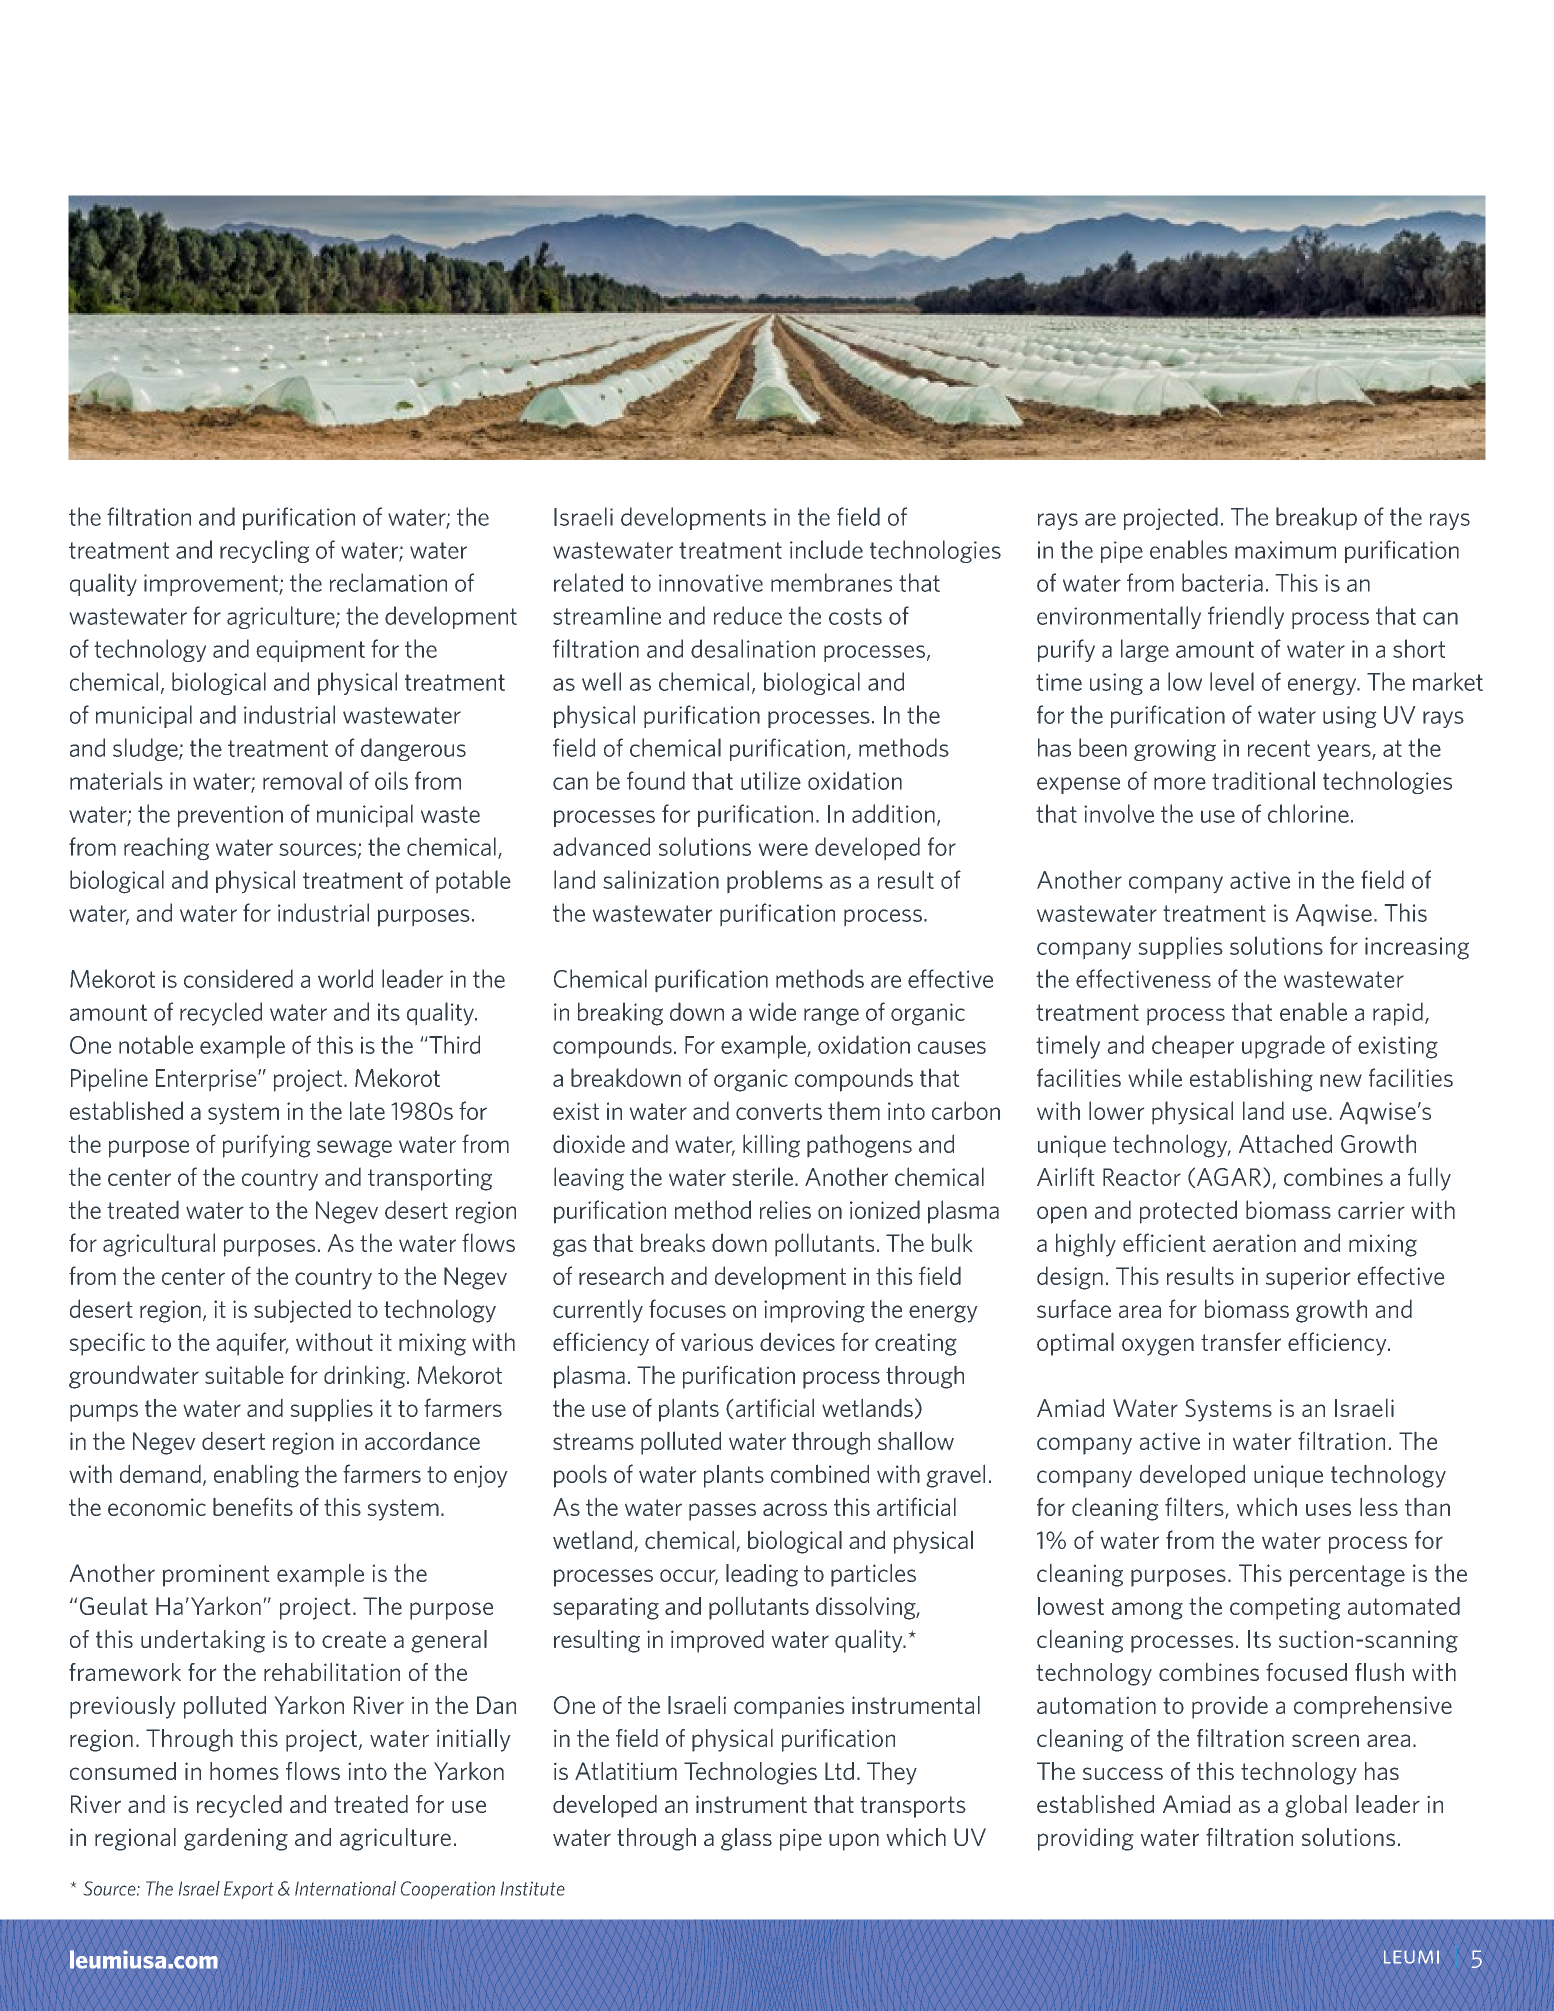  Describe the element at coordinates (236, 1839) in the screenshot. I see `gardening` at that location.
